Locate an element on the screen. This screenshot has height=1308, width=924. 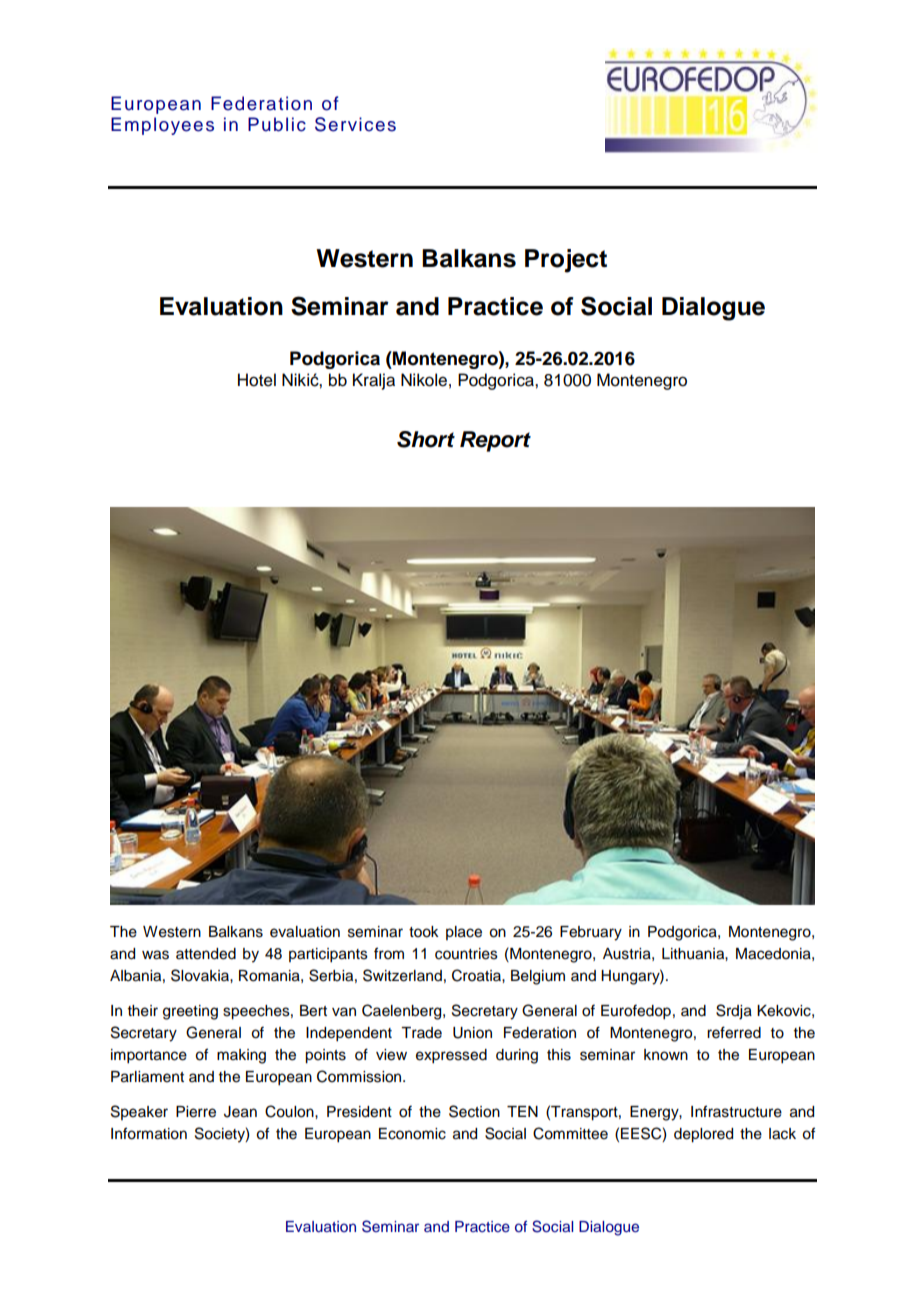
Hotel is located at coordinates (257, 380).
